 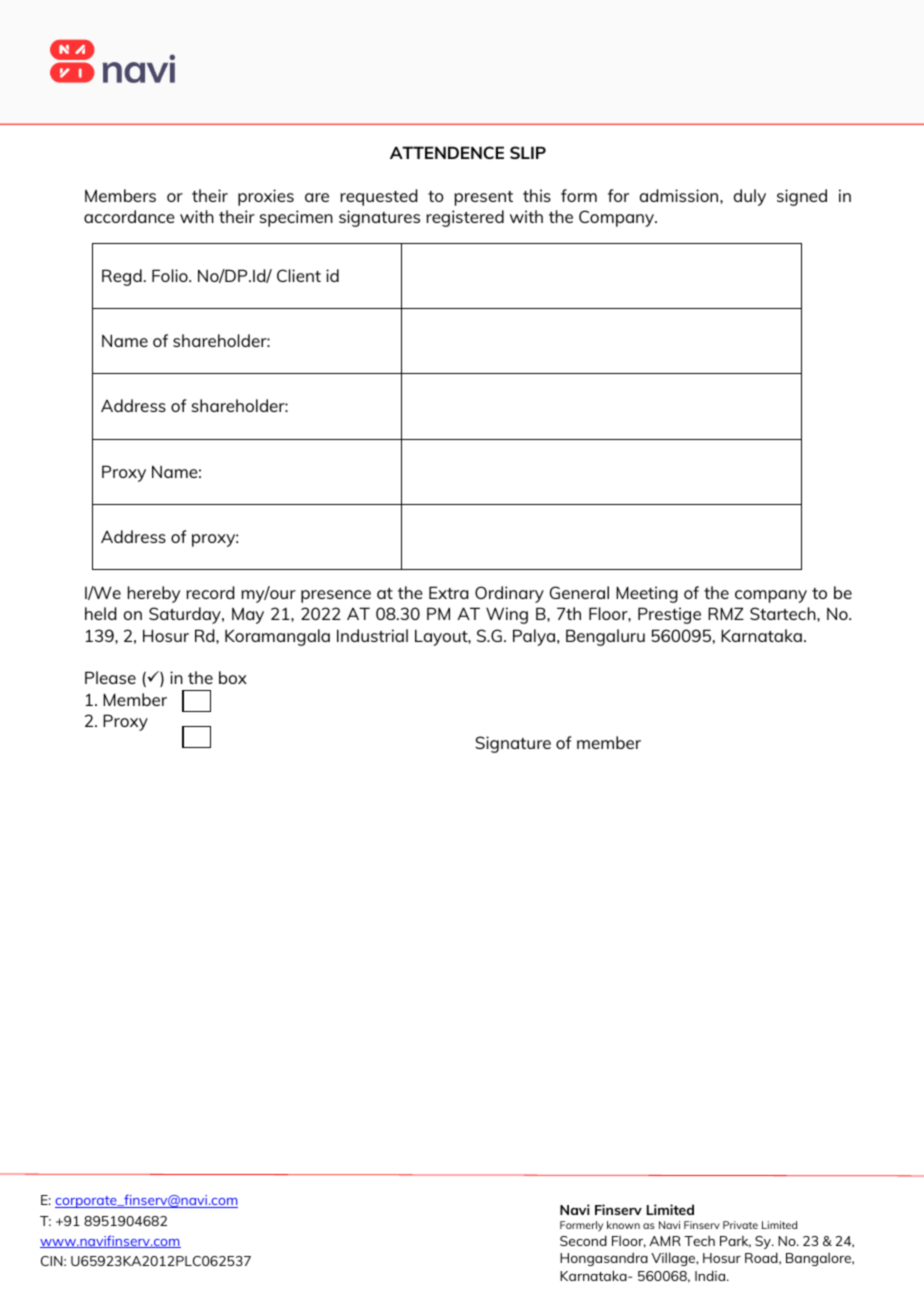 I want to click on Meeting, so click(x=647, y=594).
